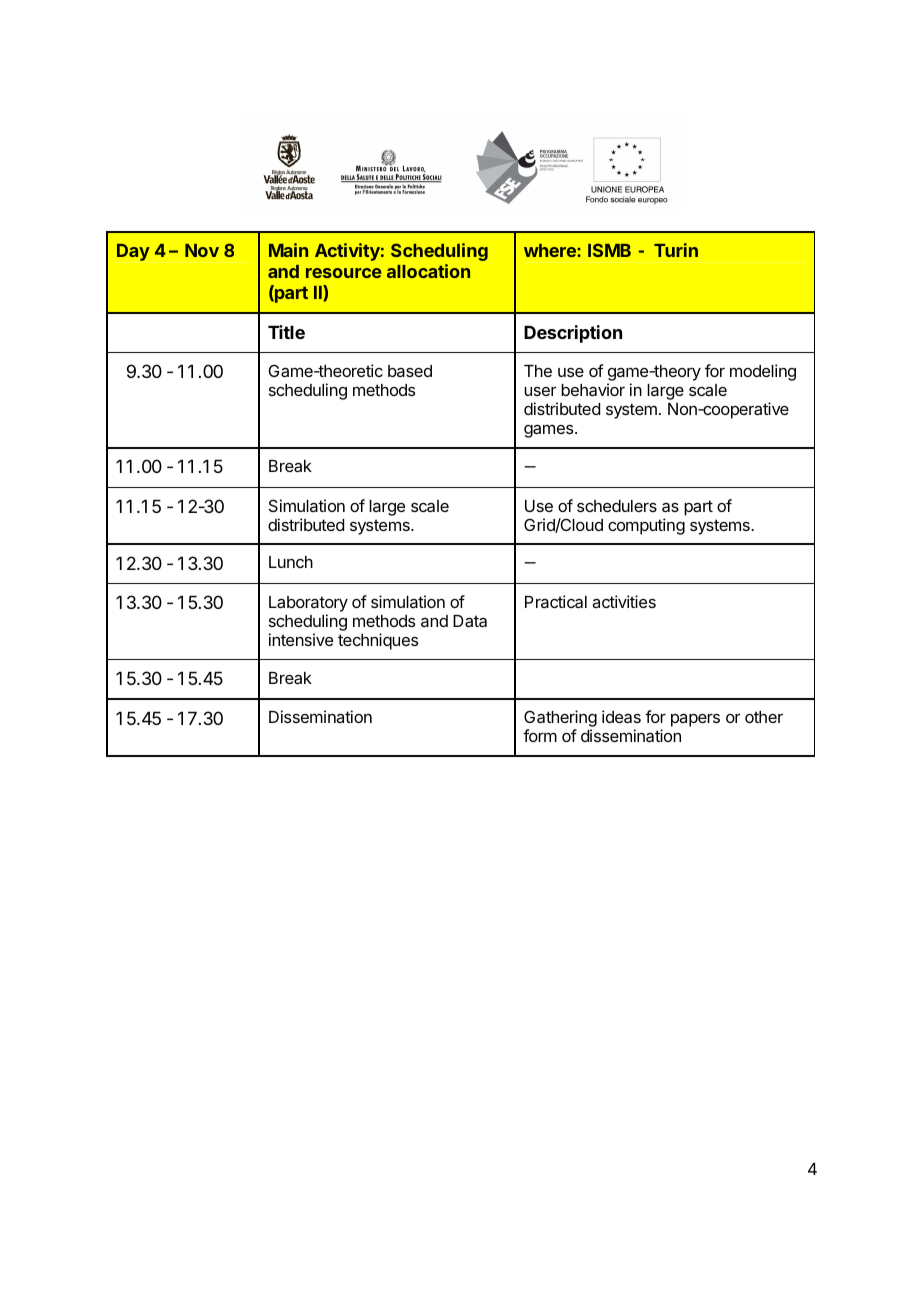 Image resolution: width=924 pixels, height=1308 pixels. What do you see at coordinates (676, 250) in the document?
I see `Turin` at bounding box center [676, 250].
